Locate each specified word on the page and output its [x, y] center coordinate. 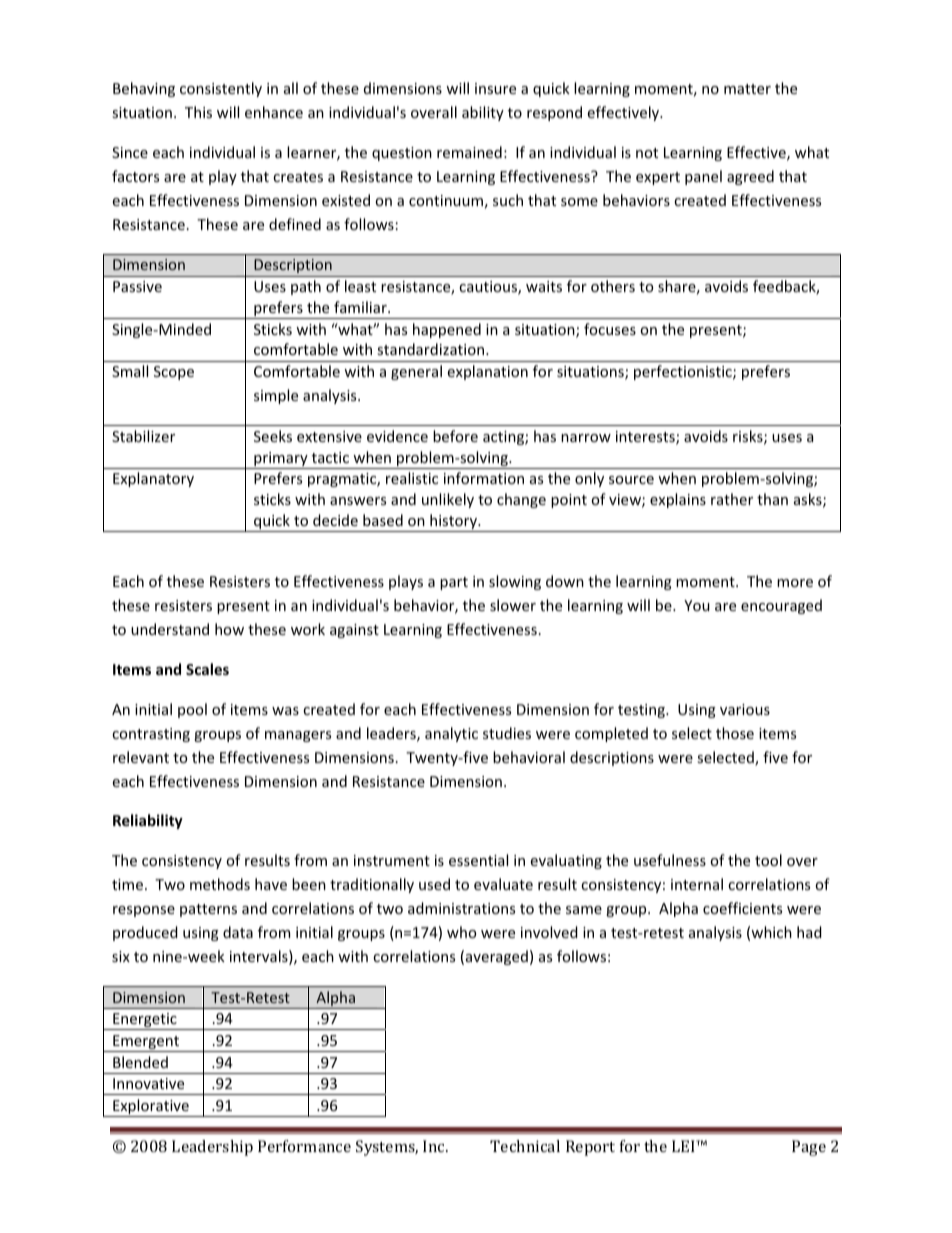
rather [732, 499]
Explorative [151, 1108]
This [198, 112]
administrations [461, 908]
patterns [208, 910]
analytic [451, 734]
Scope [174, 373]
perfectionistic [684, 372]
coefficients [742, 908]
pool [192, 710]
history [453, 523]
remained [469, 152]
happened [447, 330]
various [745, 709]
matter [747, 89]
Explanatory [153, 479]
